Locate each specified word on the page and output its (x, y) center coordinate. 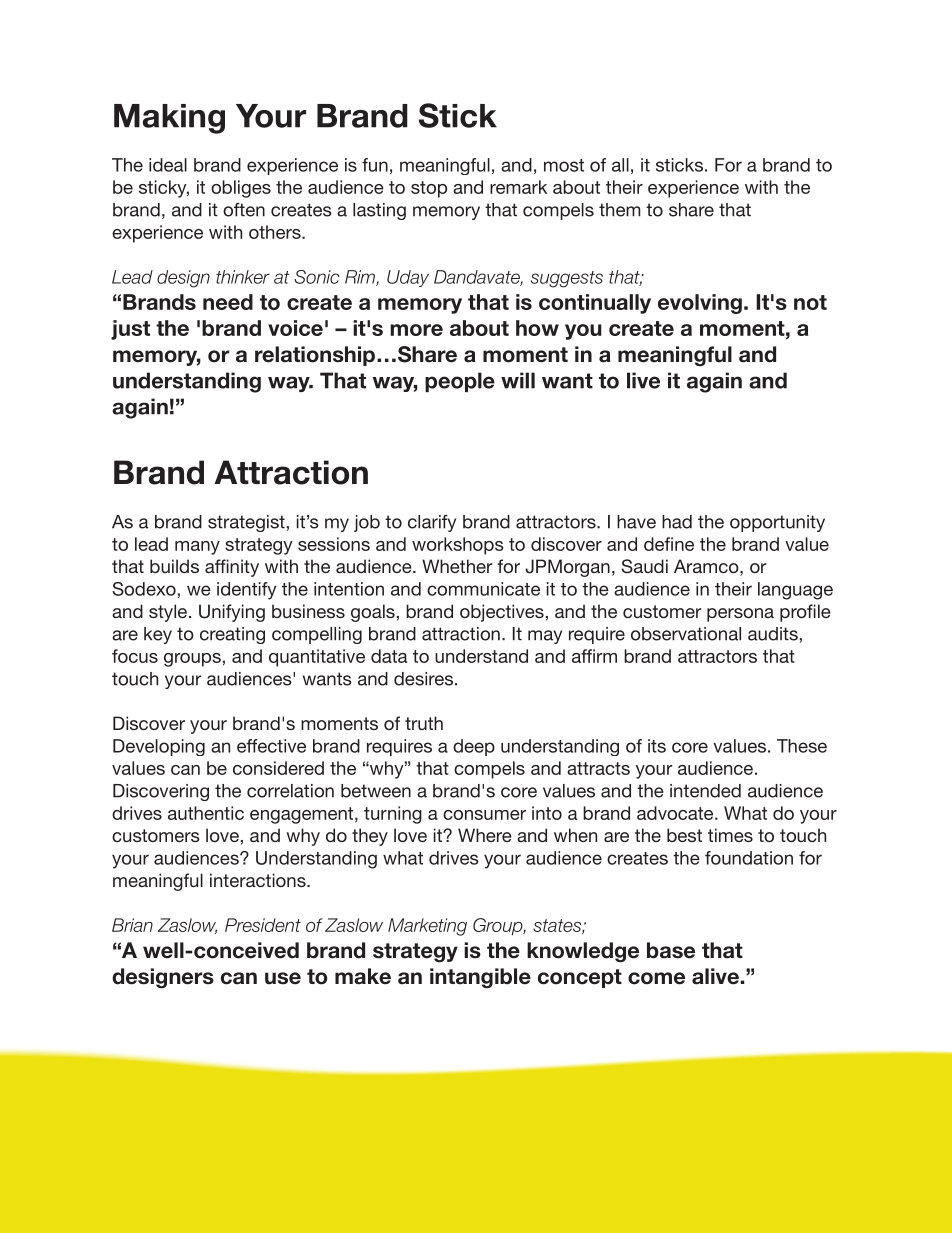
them (620, 210)
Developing (159, 747)
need (228, 302)
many (197, 548)
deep (474, 747)
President (263, 925)
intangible (480, 978)
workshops (458, 546)
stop (429, 189)
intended (705, 791)
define (669, 544)
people (460, 382)
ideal (168, 165)
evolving (700, 304)
